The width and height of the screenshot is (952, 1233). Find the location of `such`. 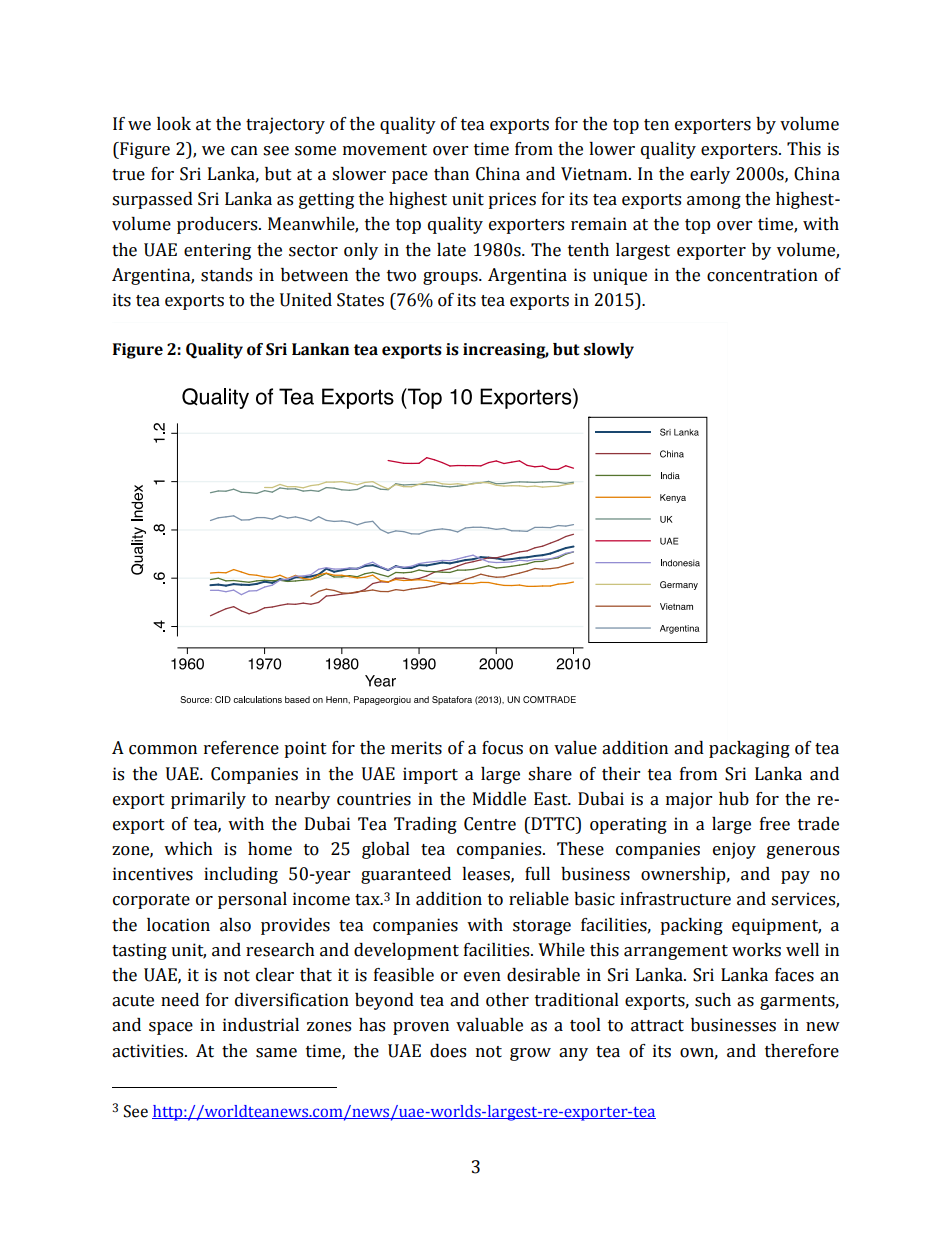

such is located at coordinates (713, 1000).
